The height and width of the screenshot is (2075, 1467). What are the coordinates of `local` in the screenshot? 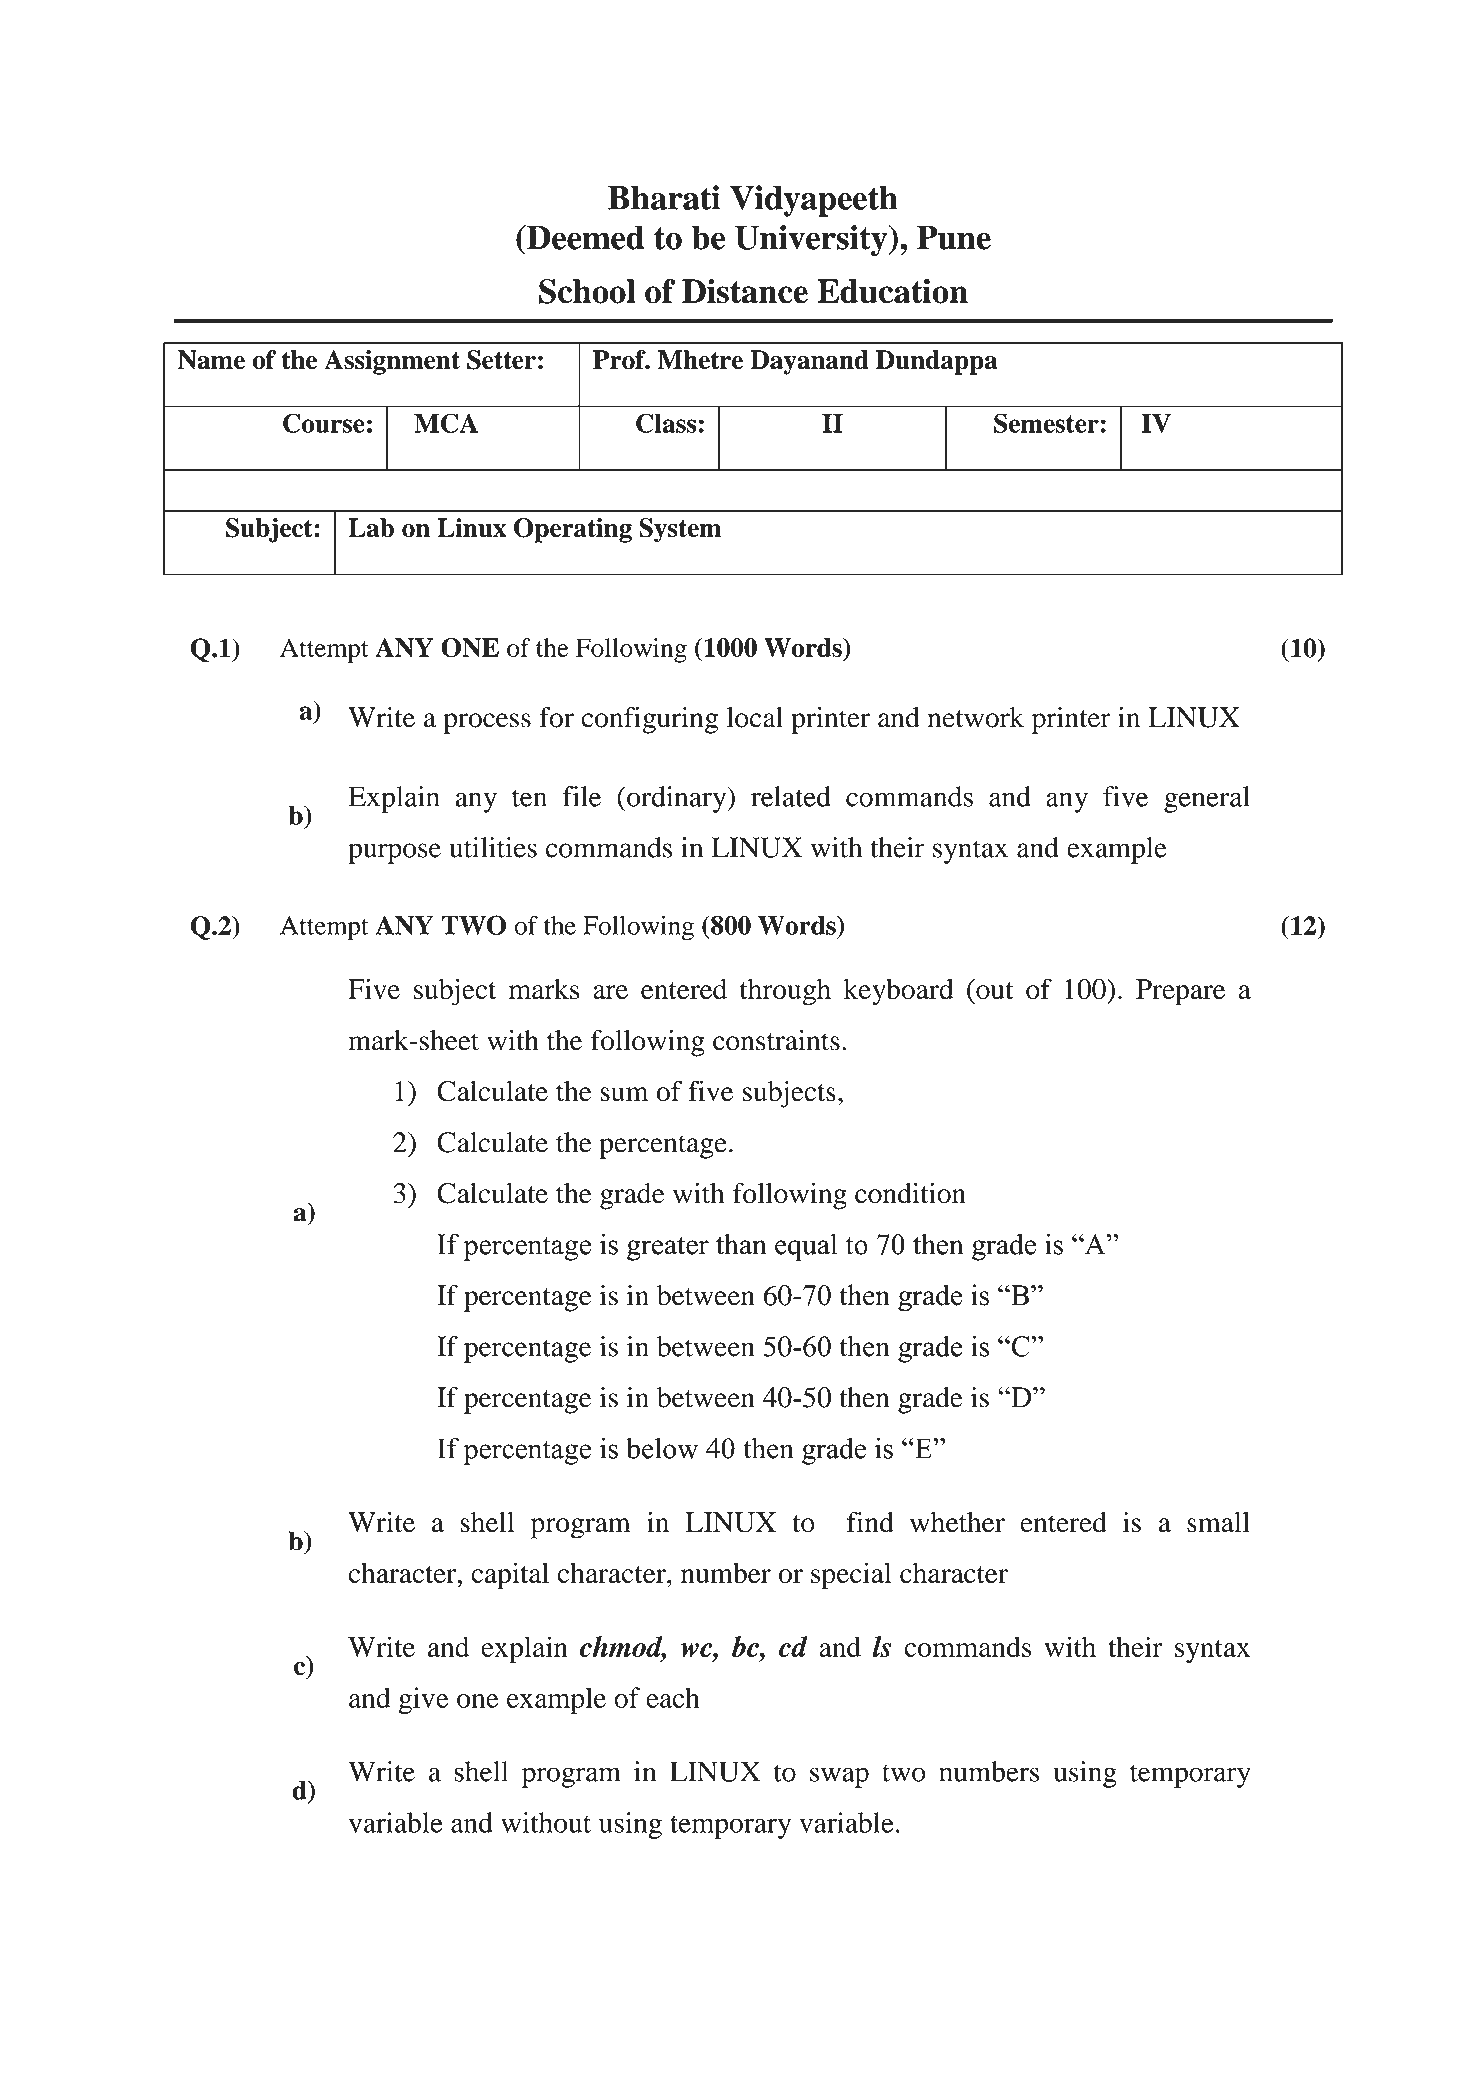 It's located at (755, 717).
